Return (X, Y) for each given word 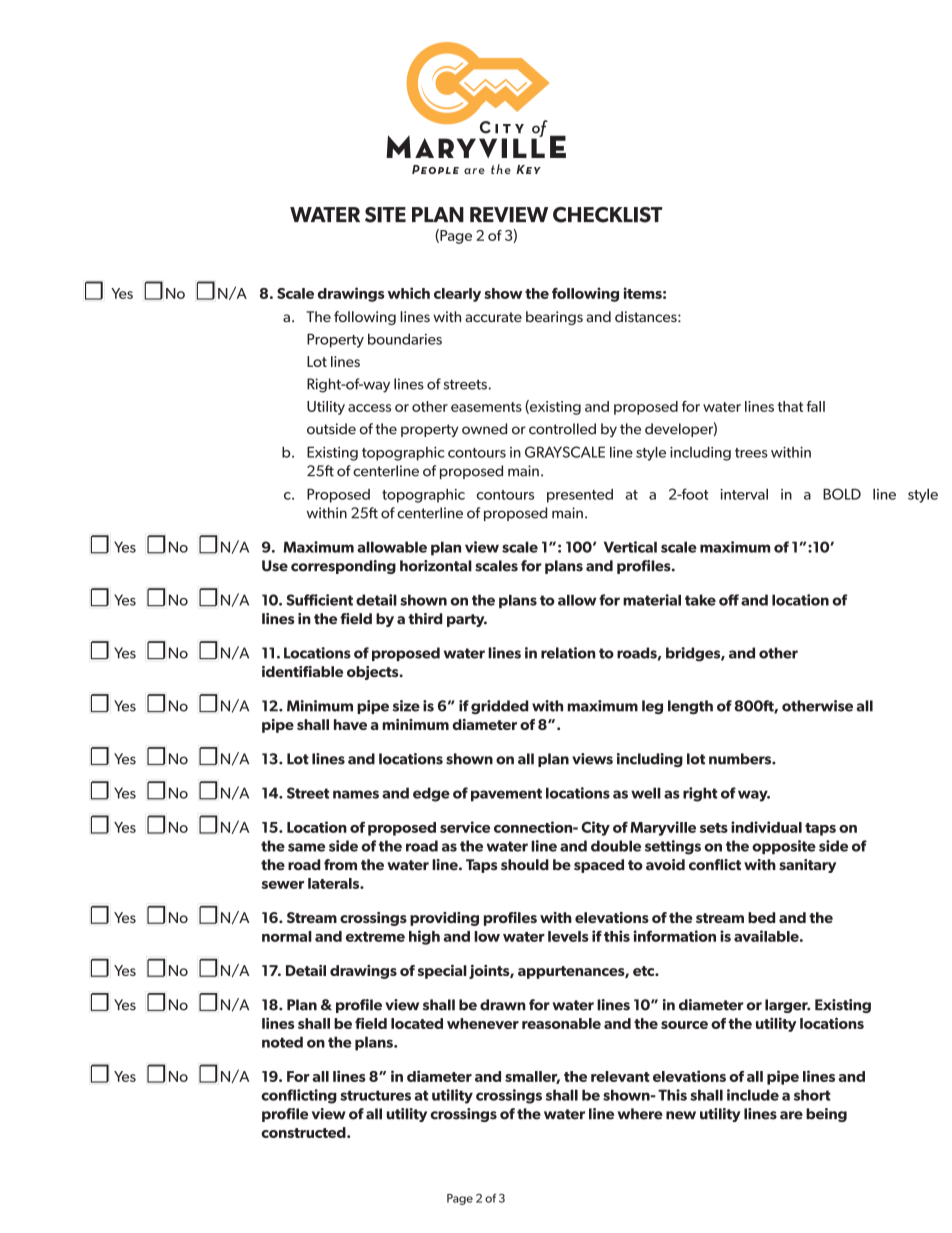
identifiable (302, 671)
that (790, 406)
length (690, 707)
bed (761, 917)
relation (568, 653)
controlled (562, 429)
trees (751, 453)
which (409, 293)
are (791, 1115)
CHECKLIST (607, 215)
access (369, 408)
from (340, 865)
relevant (620, 1076)
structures (375, 1095)
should (525, 865)
